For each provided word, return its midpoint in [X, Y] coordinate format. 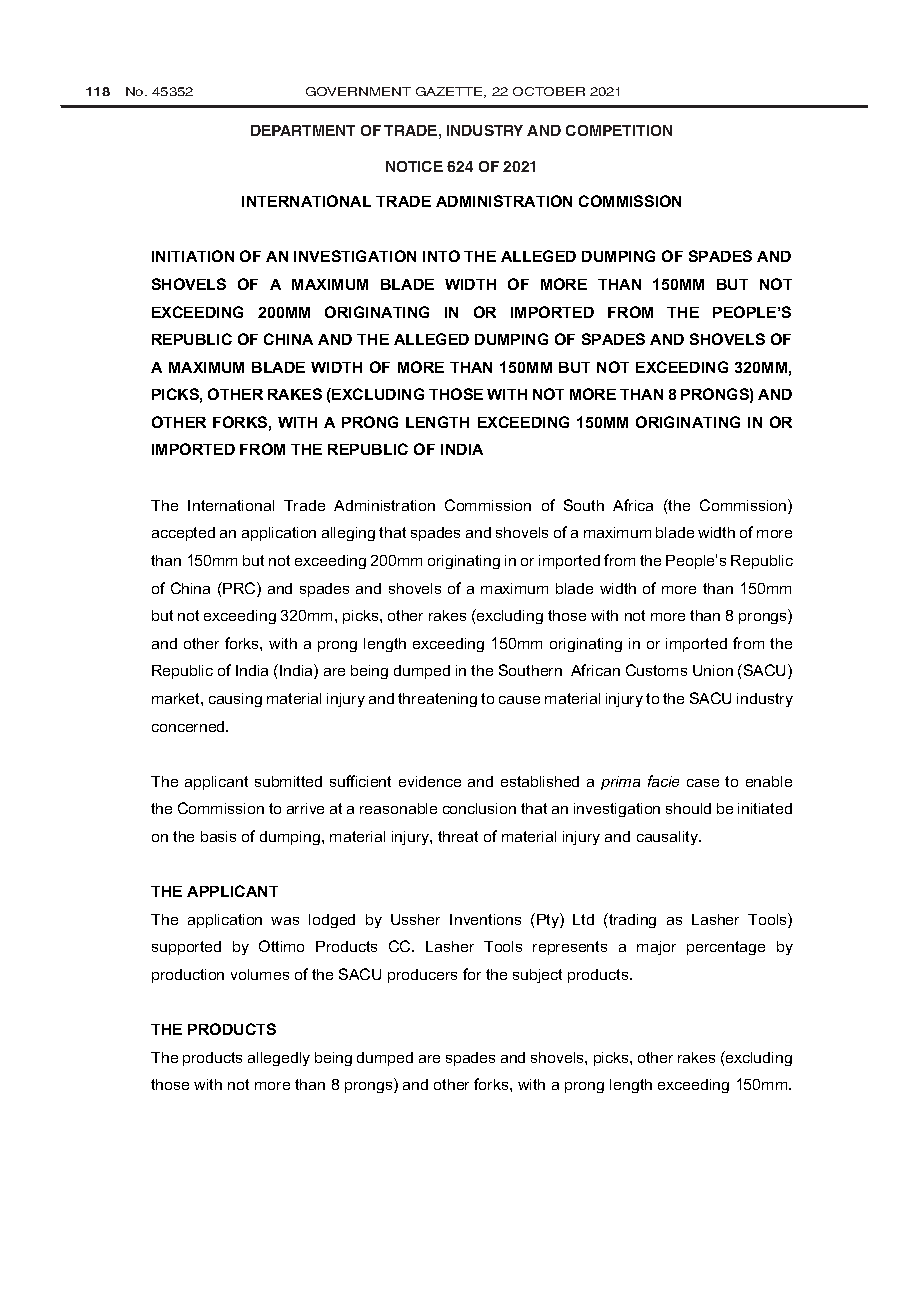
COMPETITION [619, 130]
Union [713, 670]
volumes [260, 974]
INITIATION [193, 256]
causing [235, 700]
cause [519, 700]
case [703, 783]
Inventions [485, 919]
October [549, 91]
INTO [441, 256]
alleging [348, 534]
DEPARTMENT [303, 130]
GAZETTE [451, 92]
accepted [183, 534]
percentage [726, 948]
